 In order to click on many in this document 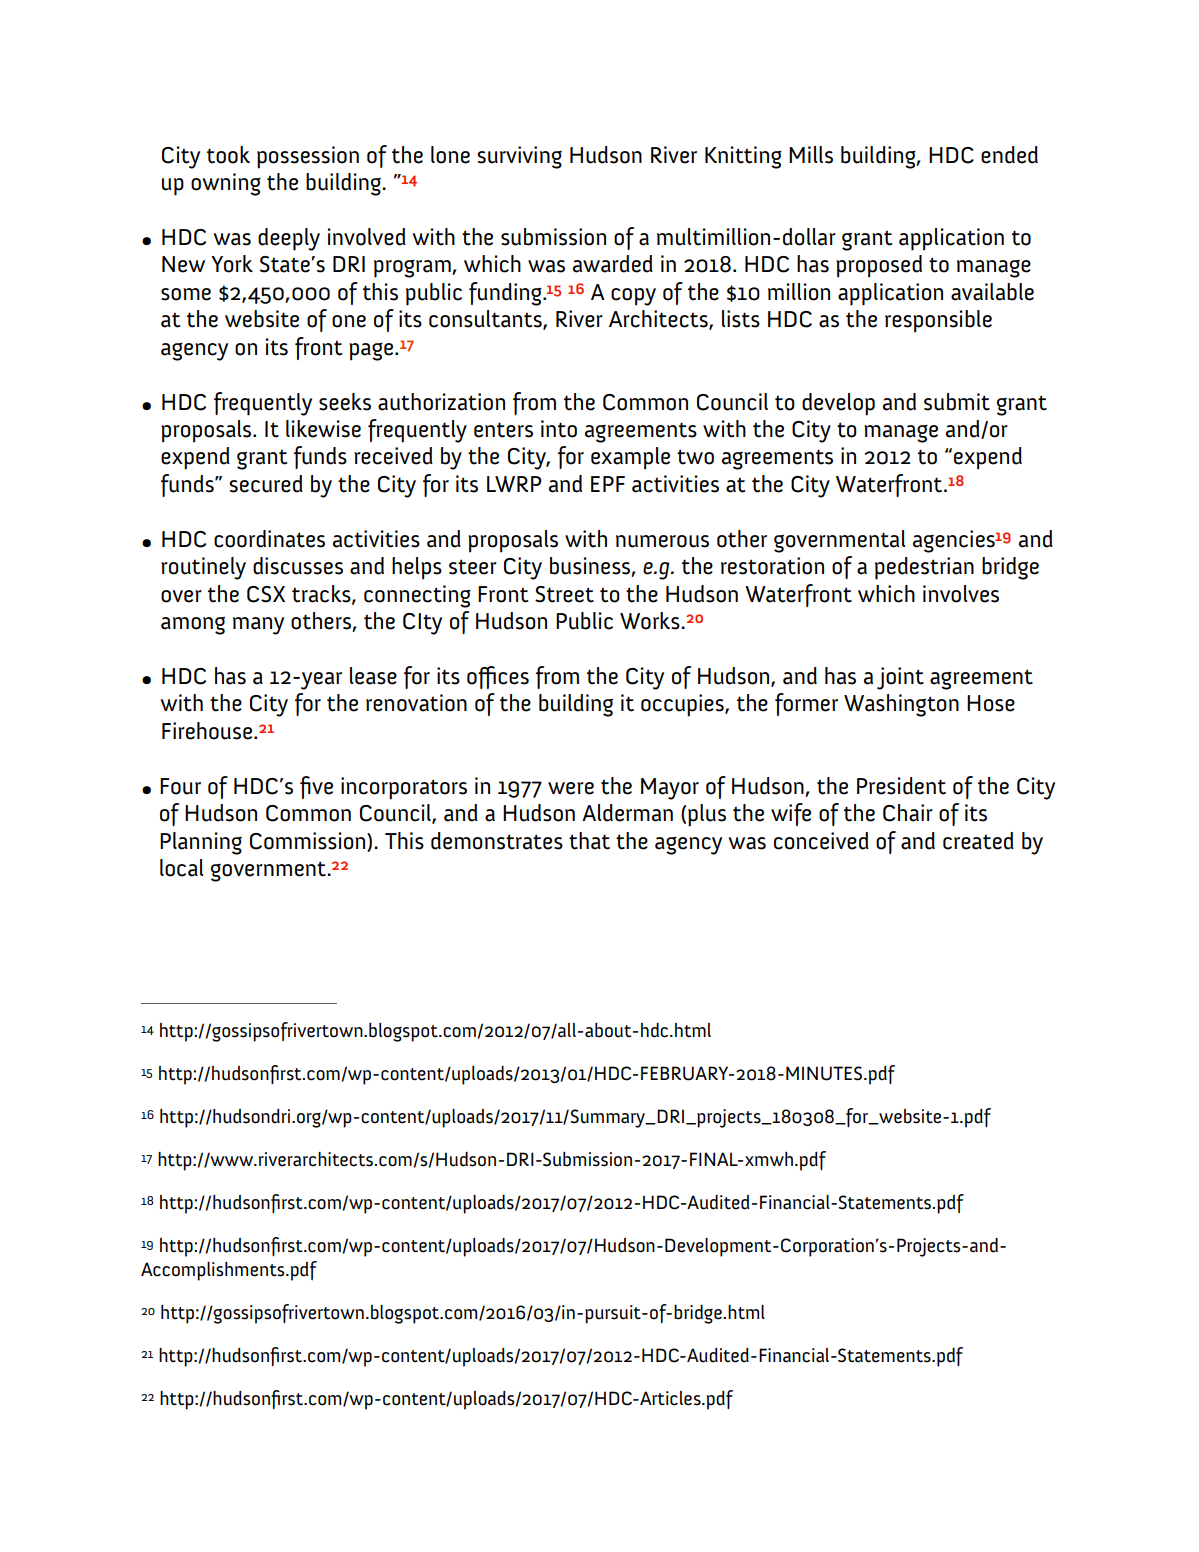, I will do `click(258, 626)`.
